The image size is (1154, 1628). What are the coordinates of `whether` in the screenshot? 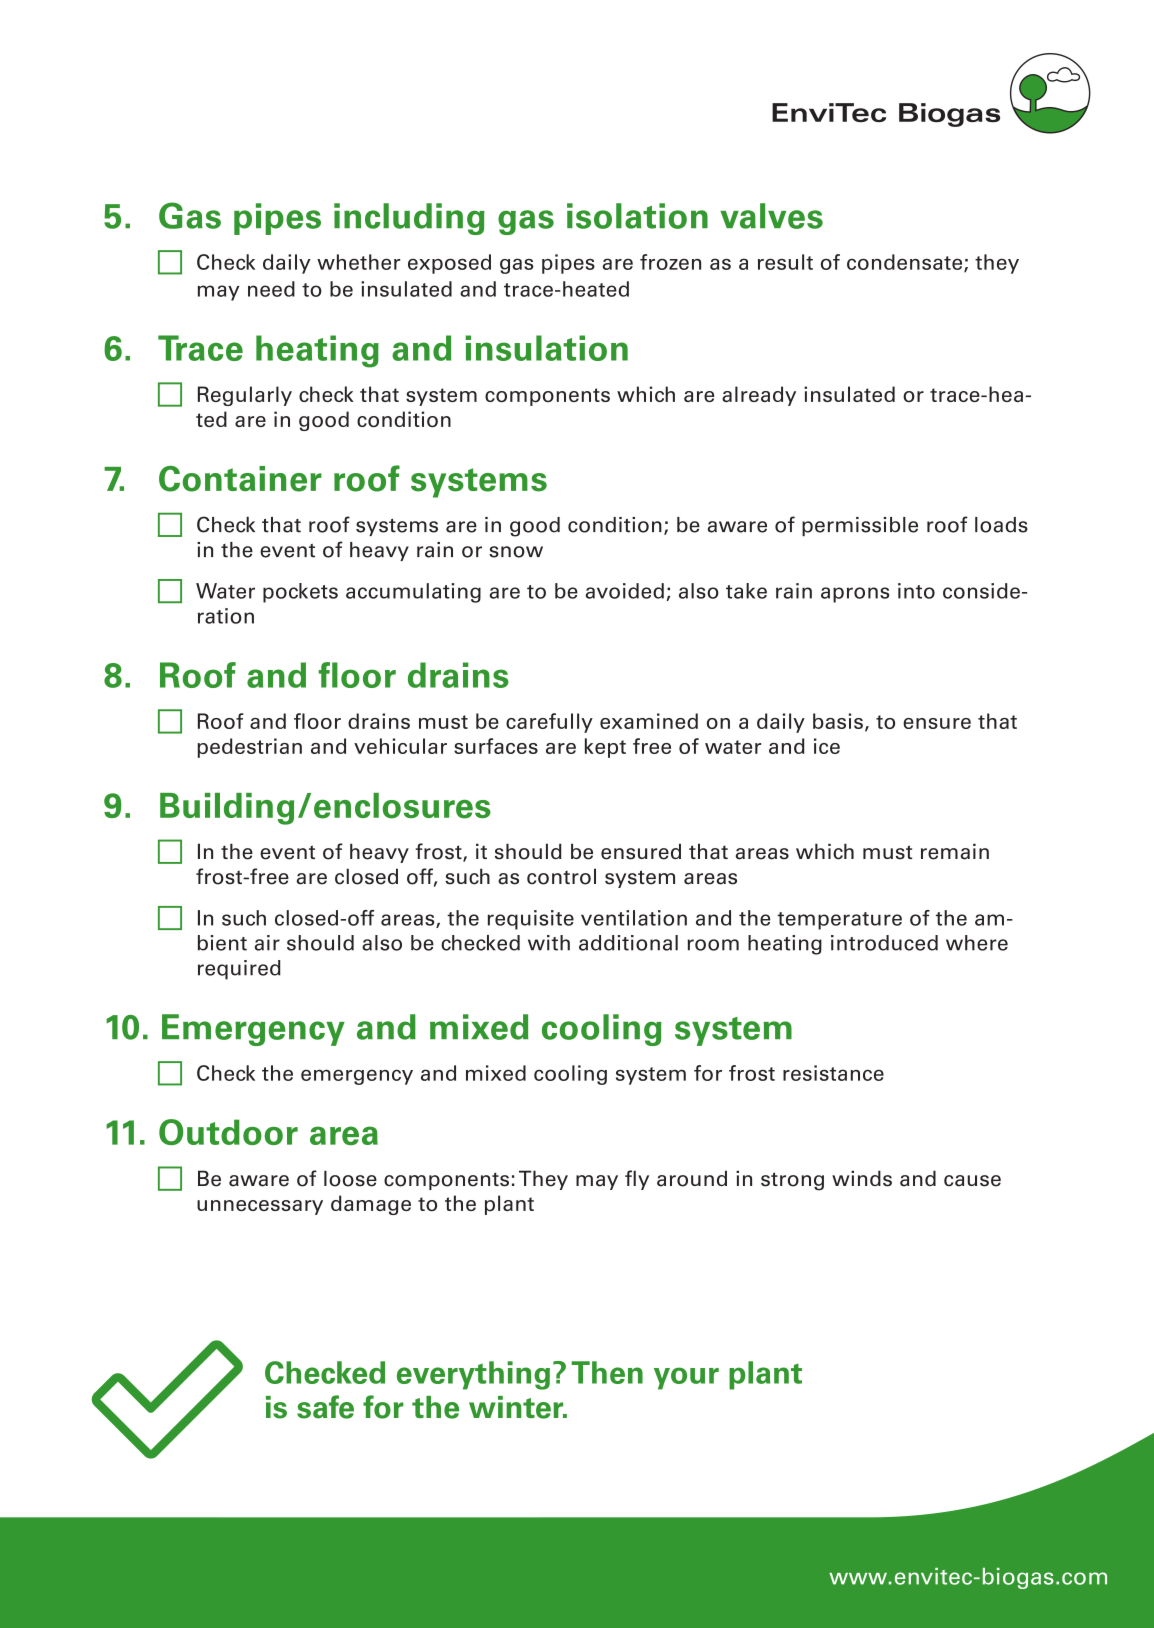 It's located at (358, 262).
